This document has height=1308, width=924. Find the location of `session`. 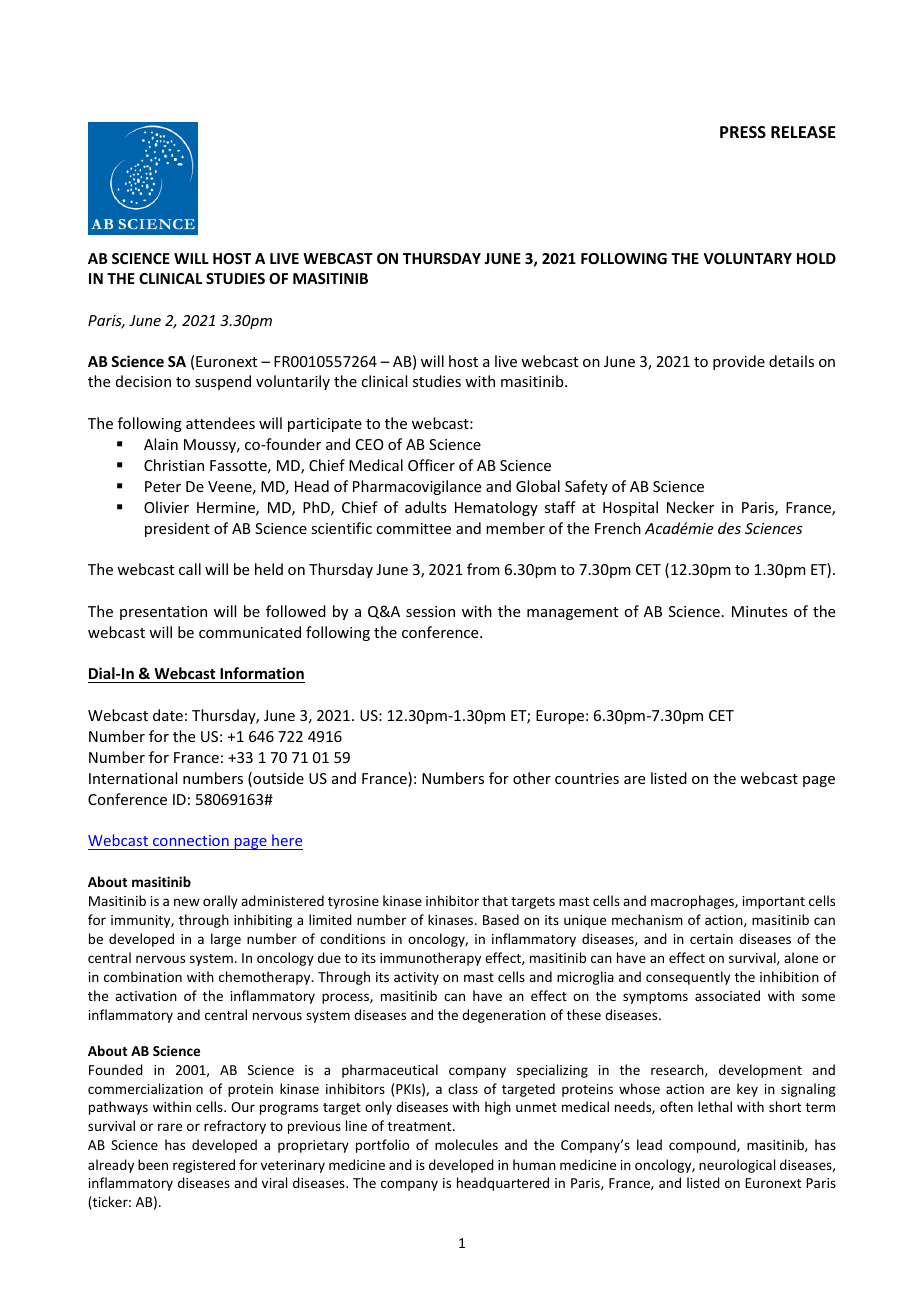

session is located at coordinates (430, 611).
